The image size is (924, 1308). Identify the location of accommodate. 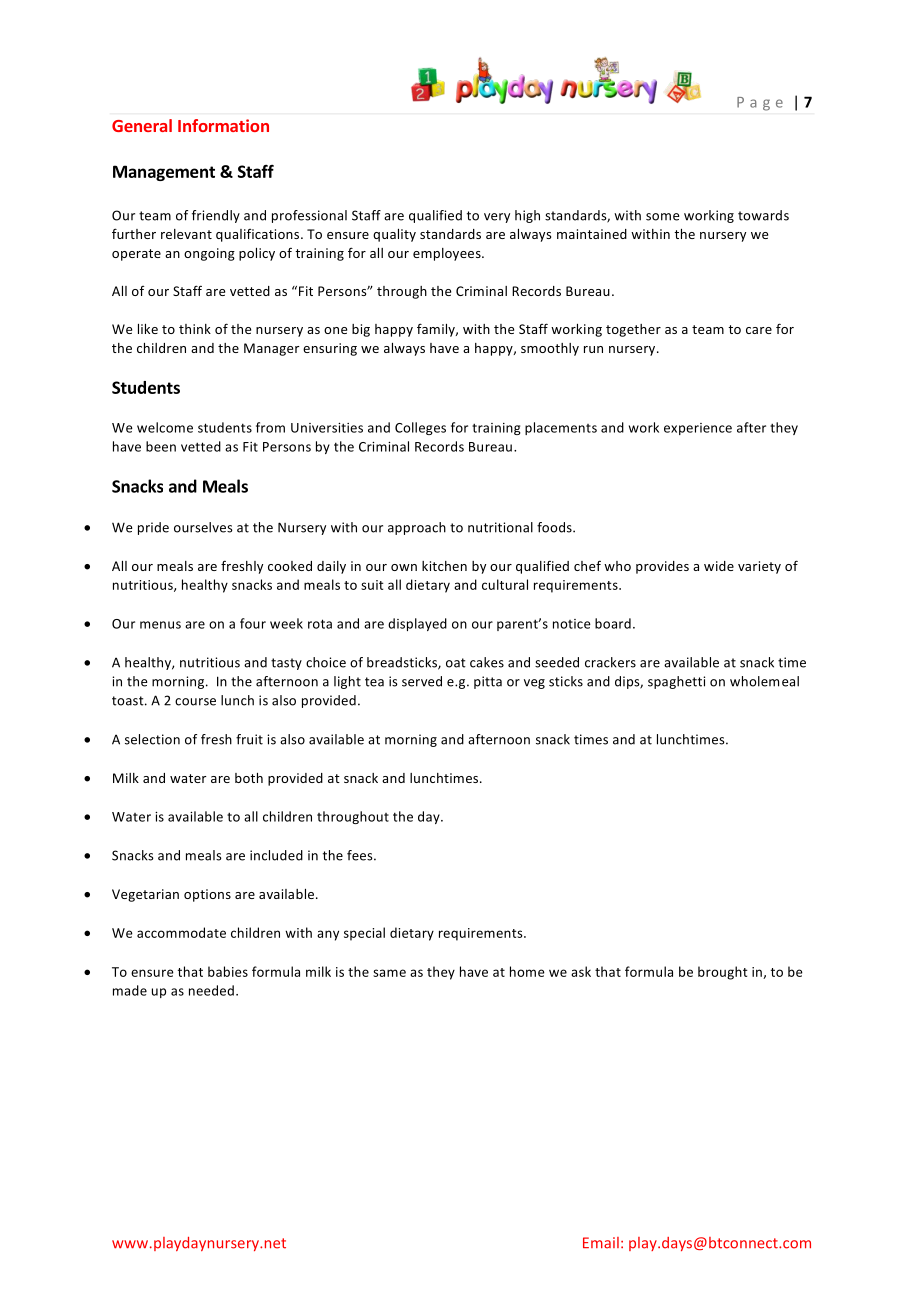
(181, 932).
